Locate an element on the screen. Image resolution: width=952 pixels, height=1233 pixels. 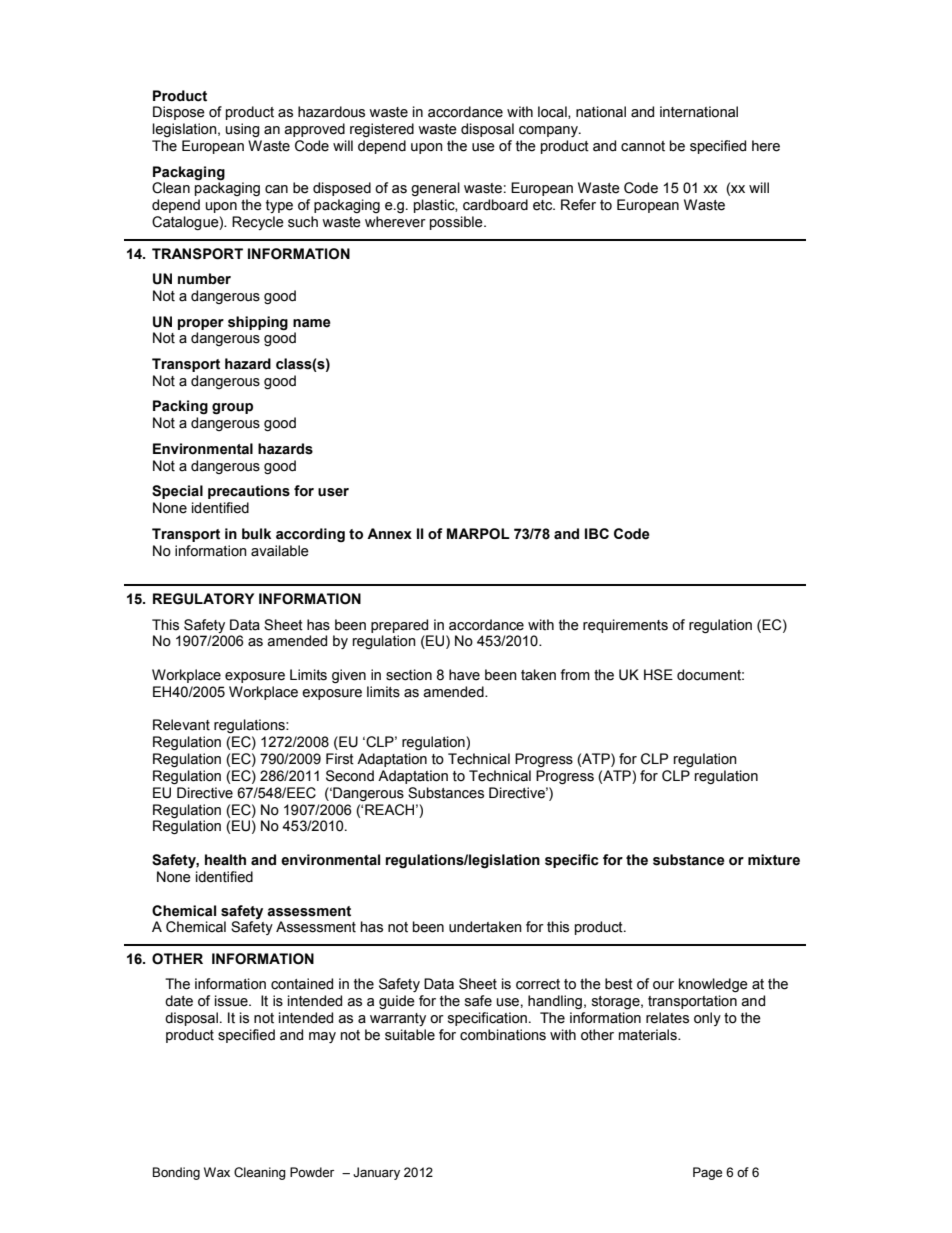
HSE is located at coordinates (658, 675).
